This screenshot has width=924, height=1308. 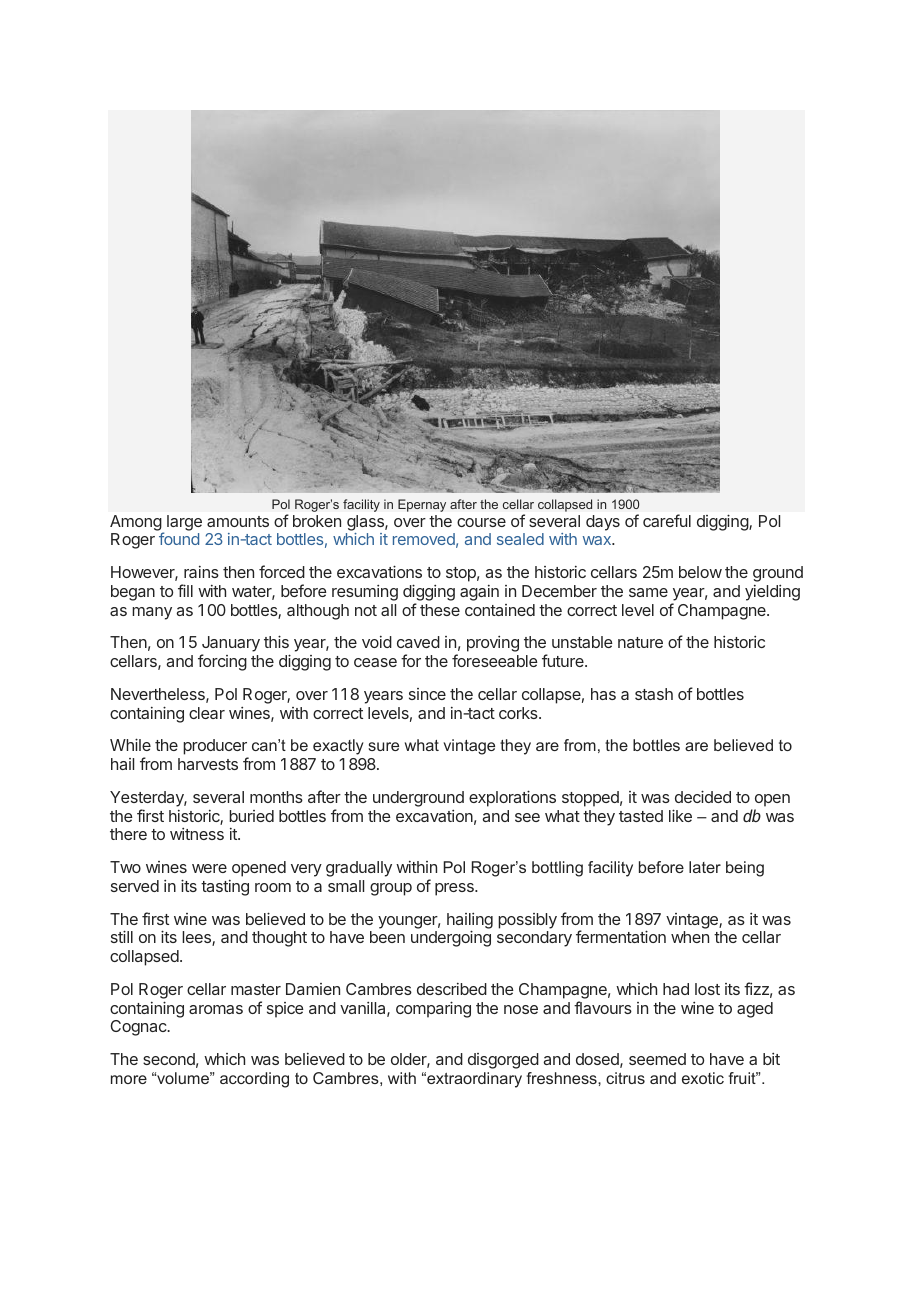 What do you see at coordinates (563, 1078) in the screenshot?
I see `freshness` at bounding box center [563, 1078].
